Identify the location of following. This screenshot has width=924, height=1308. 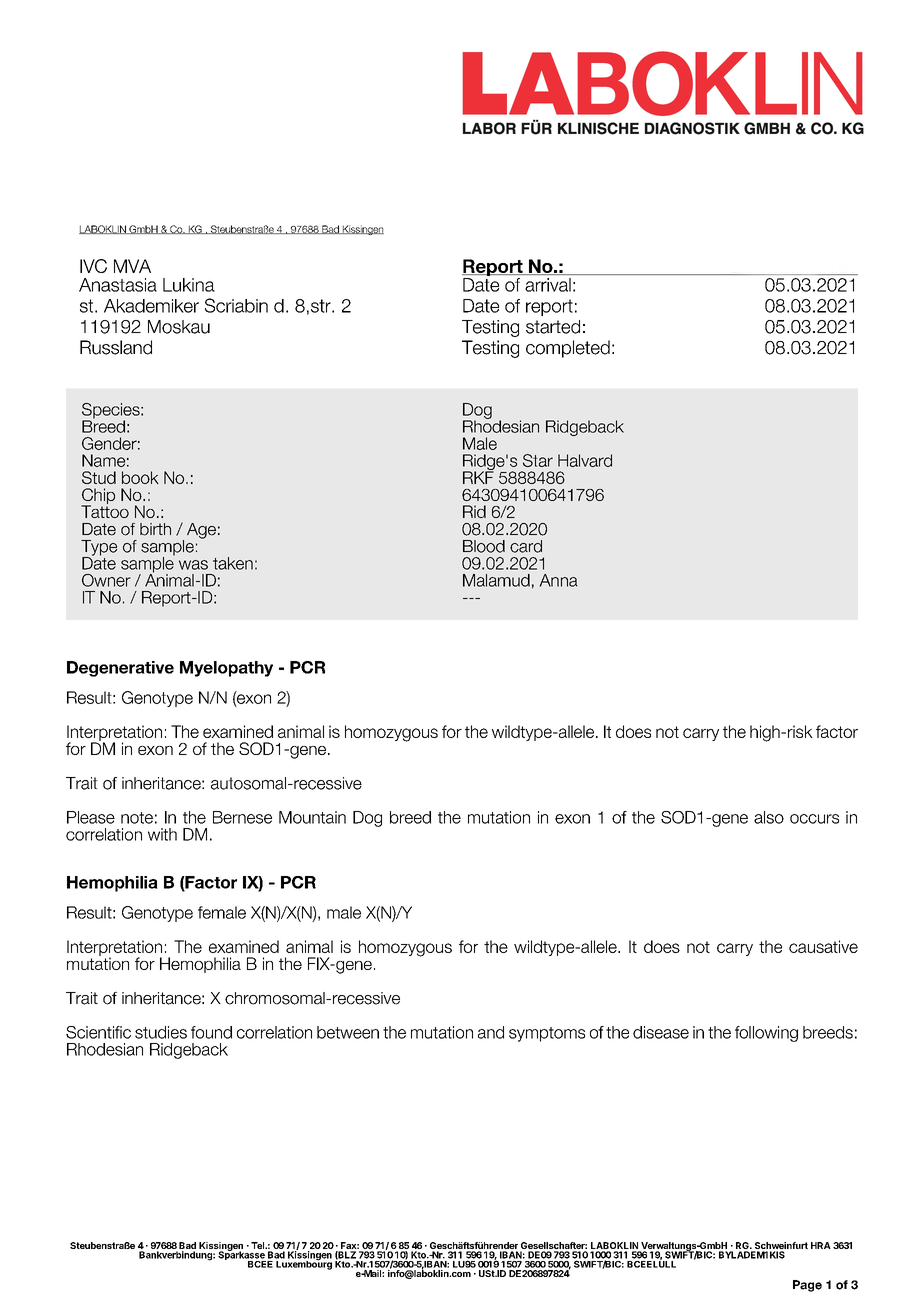
(766, 1034).
